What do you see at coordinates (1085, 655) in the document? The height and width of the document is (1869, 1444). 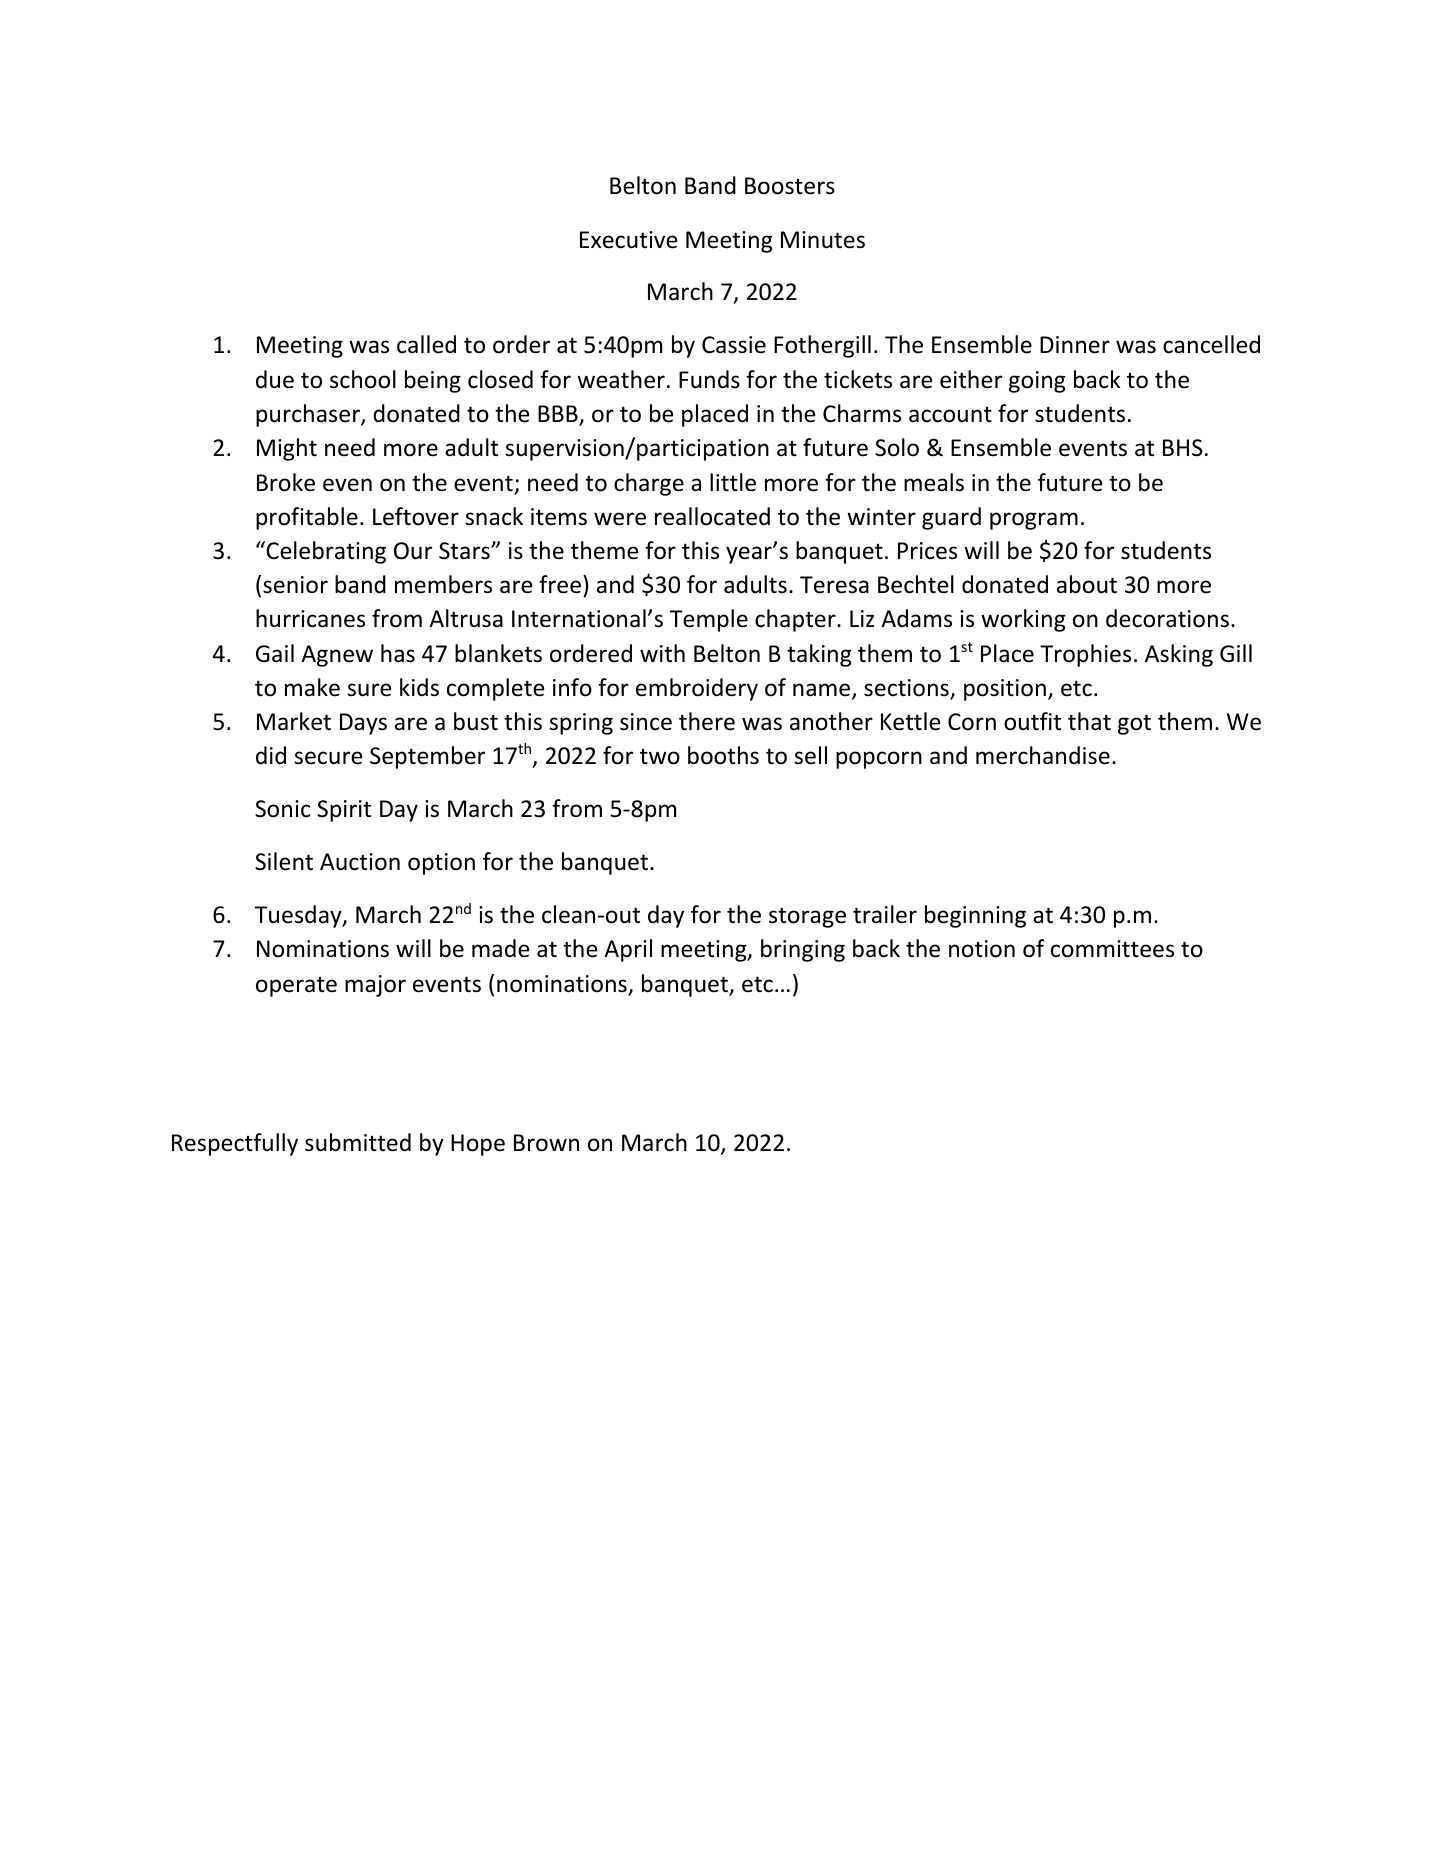 I see `Trophies` at bounding box center [1085, 655].
